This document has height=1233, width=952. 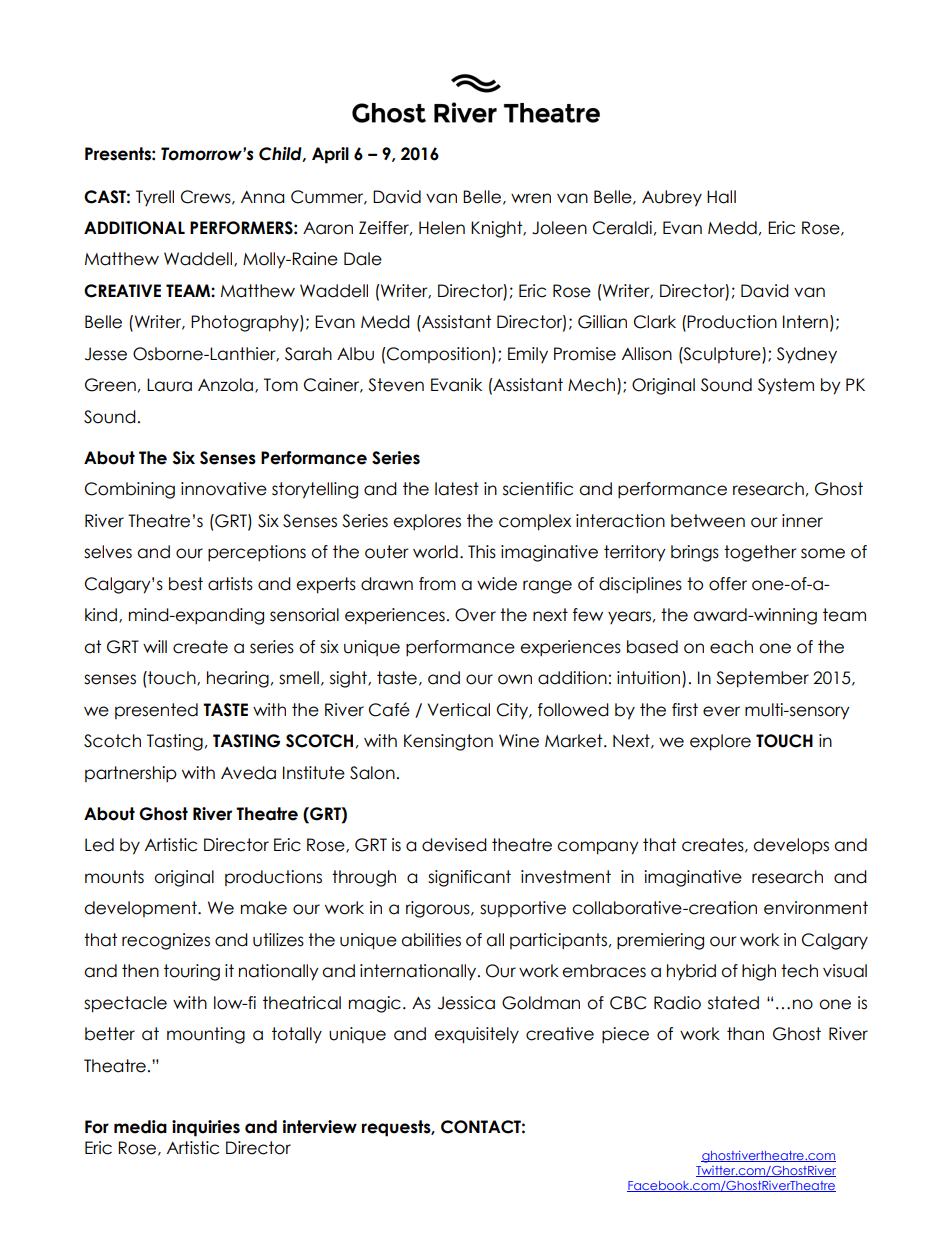 I want to click on Hall, so click(x=721, y=197).
